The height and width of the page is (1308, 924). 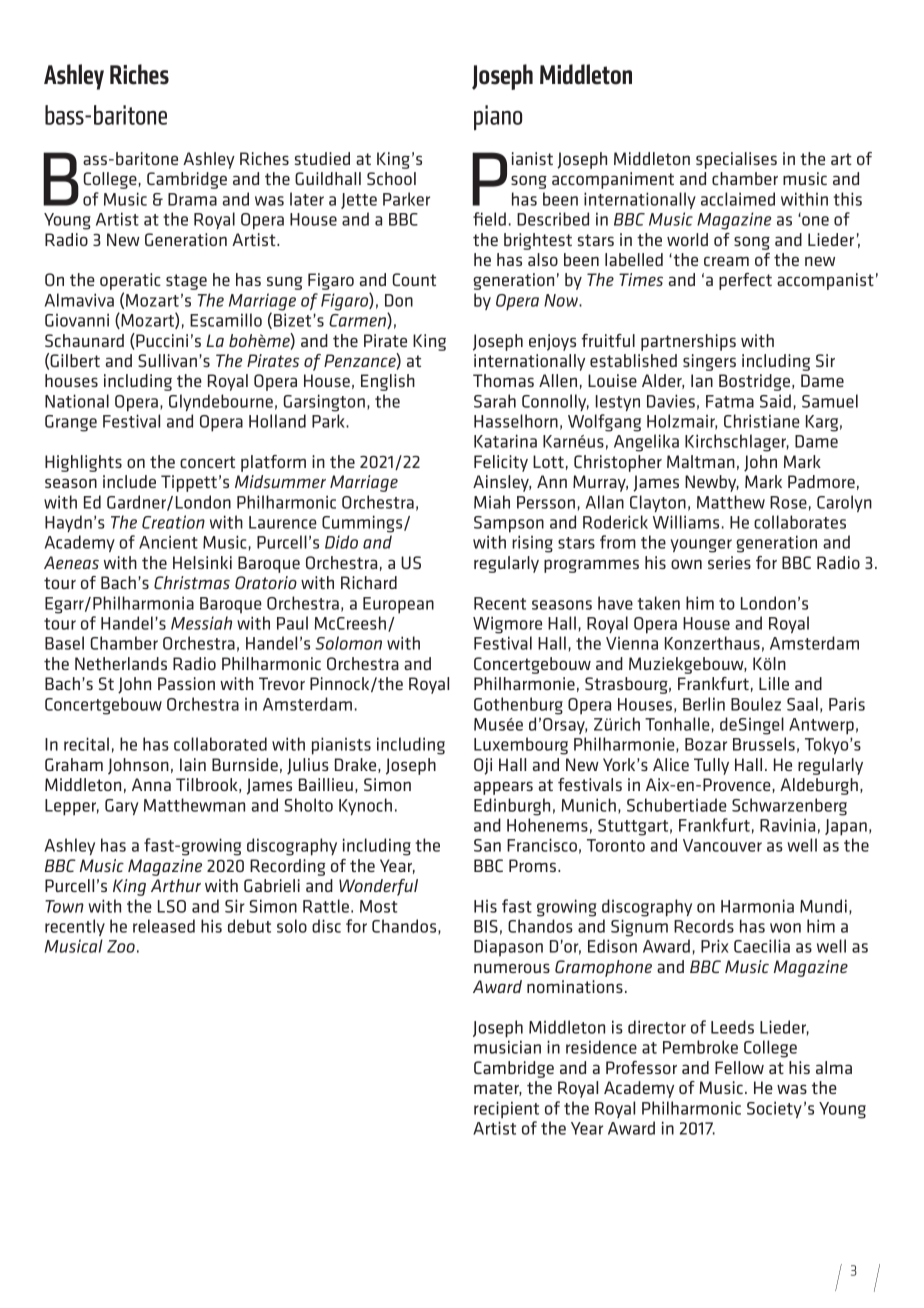 What do you see at coordinates (739, 1067) in the page?
I see `Fellow` at bounding box center [739, 1067].
